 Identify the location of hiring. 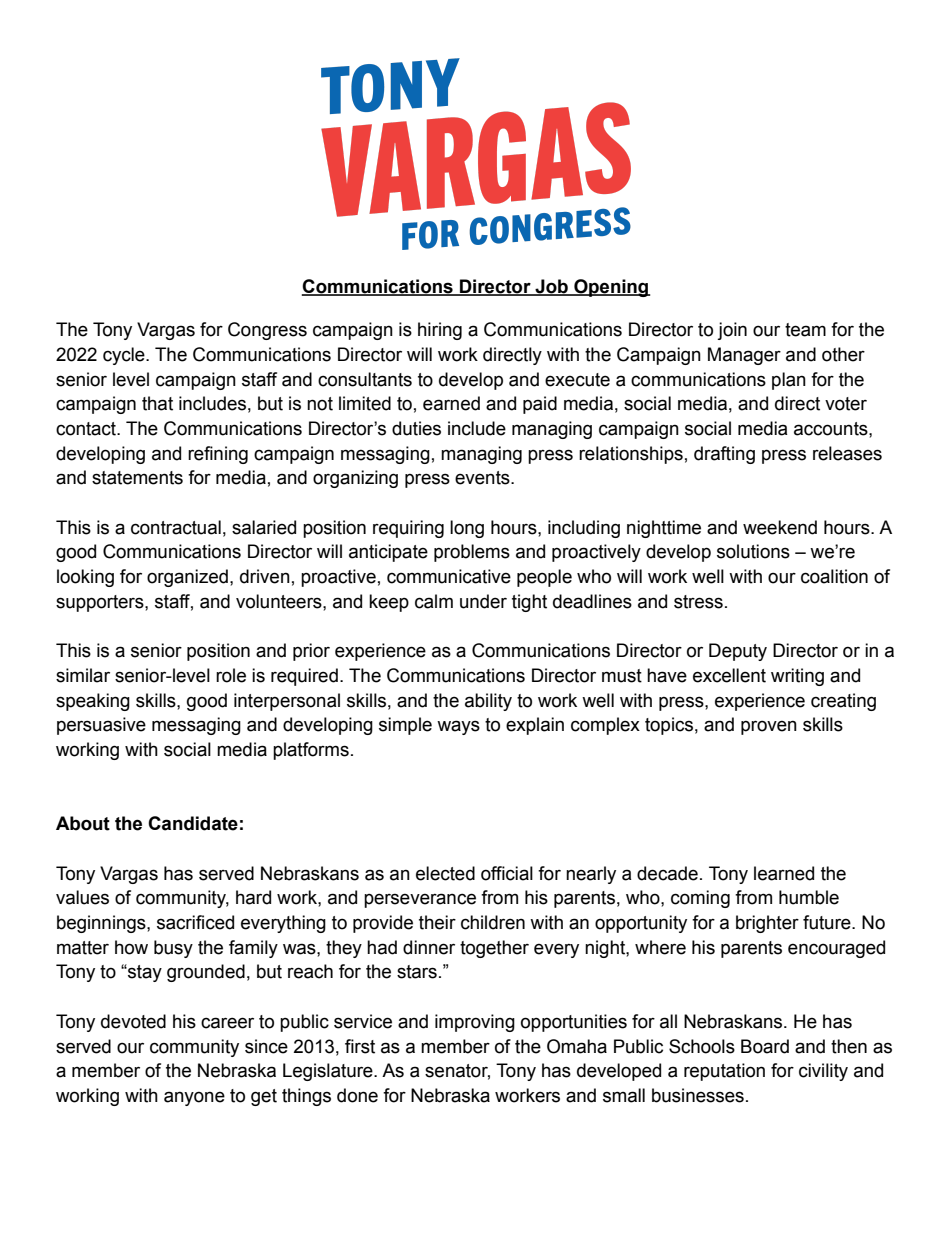
(440, 331).
